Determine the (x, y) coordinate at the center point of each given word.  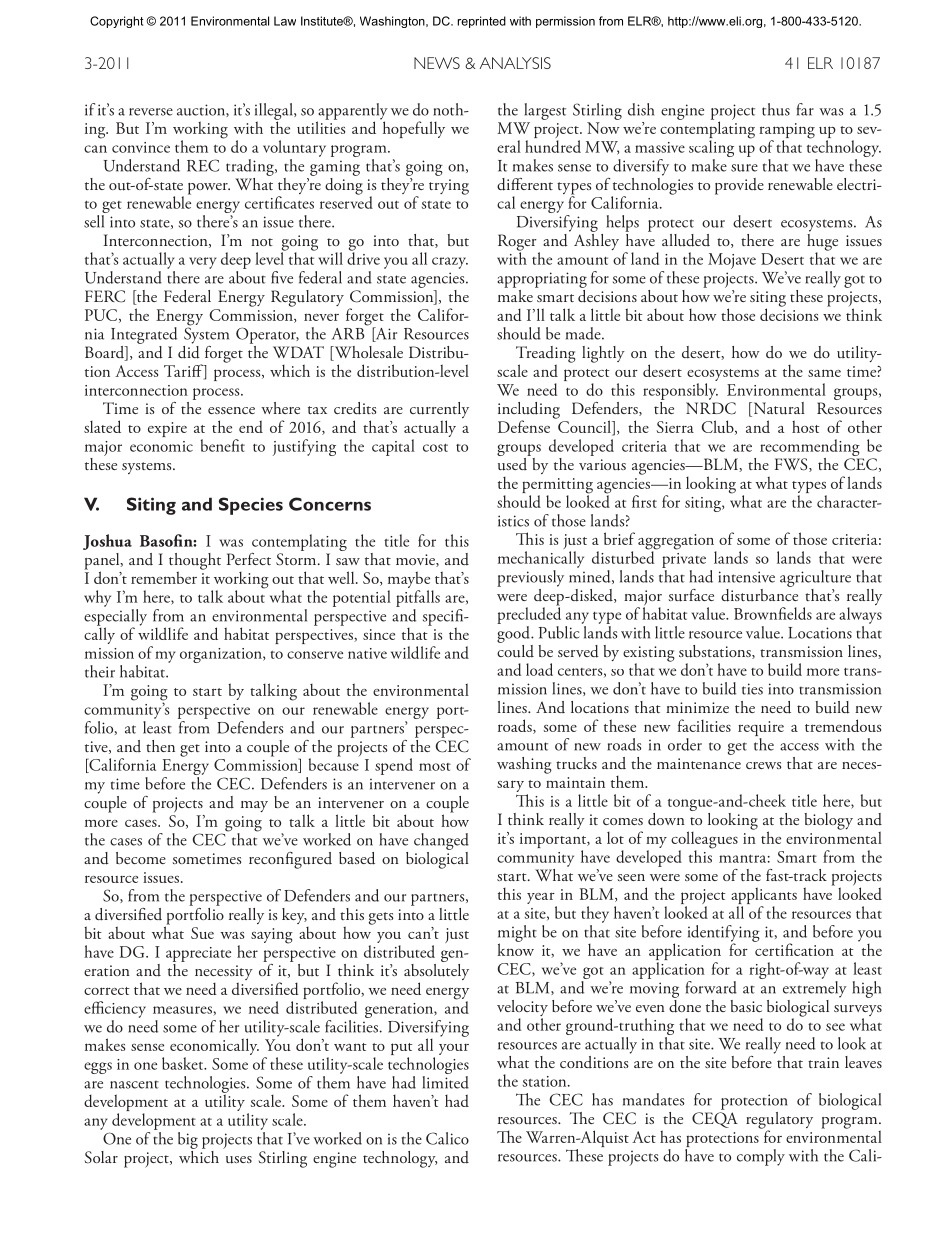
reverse (151, 112)
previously (530, 578)
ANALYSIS (515, 63)
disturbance (759, 594)
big (188, 1140)
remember (164, 577)
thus (776, 109)
